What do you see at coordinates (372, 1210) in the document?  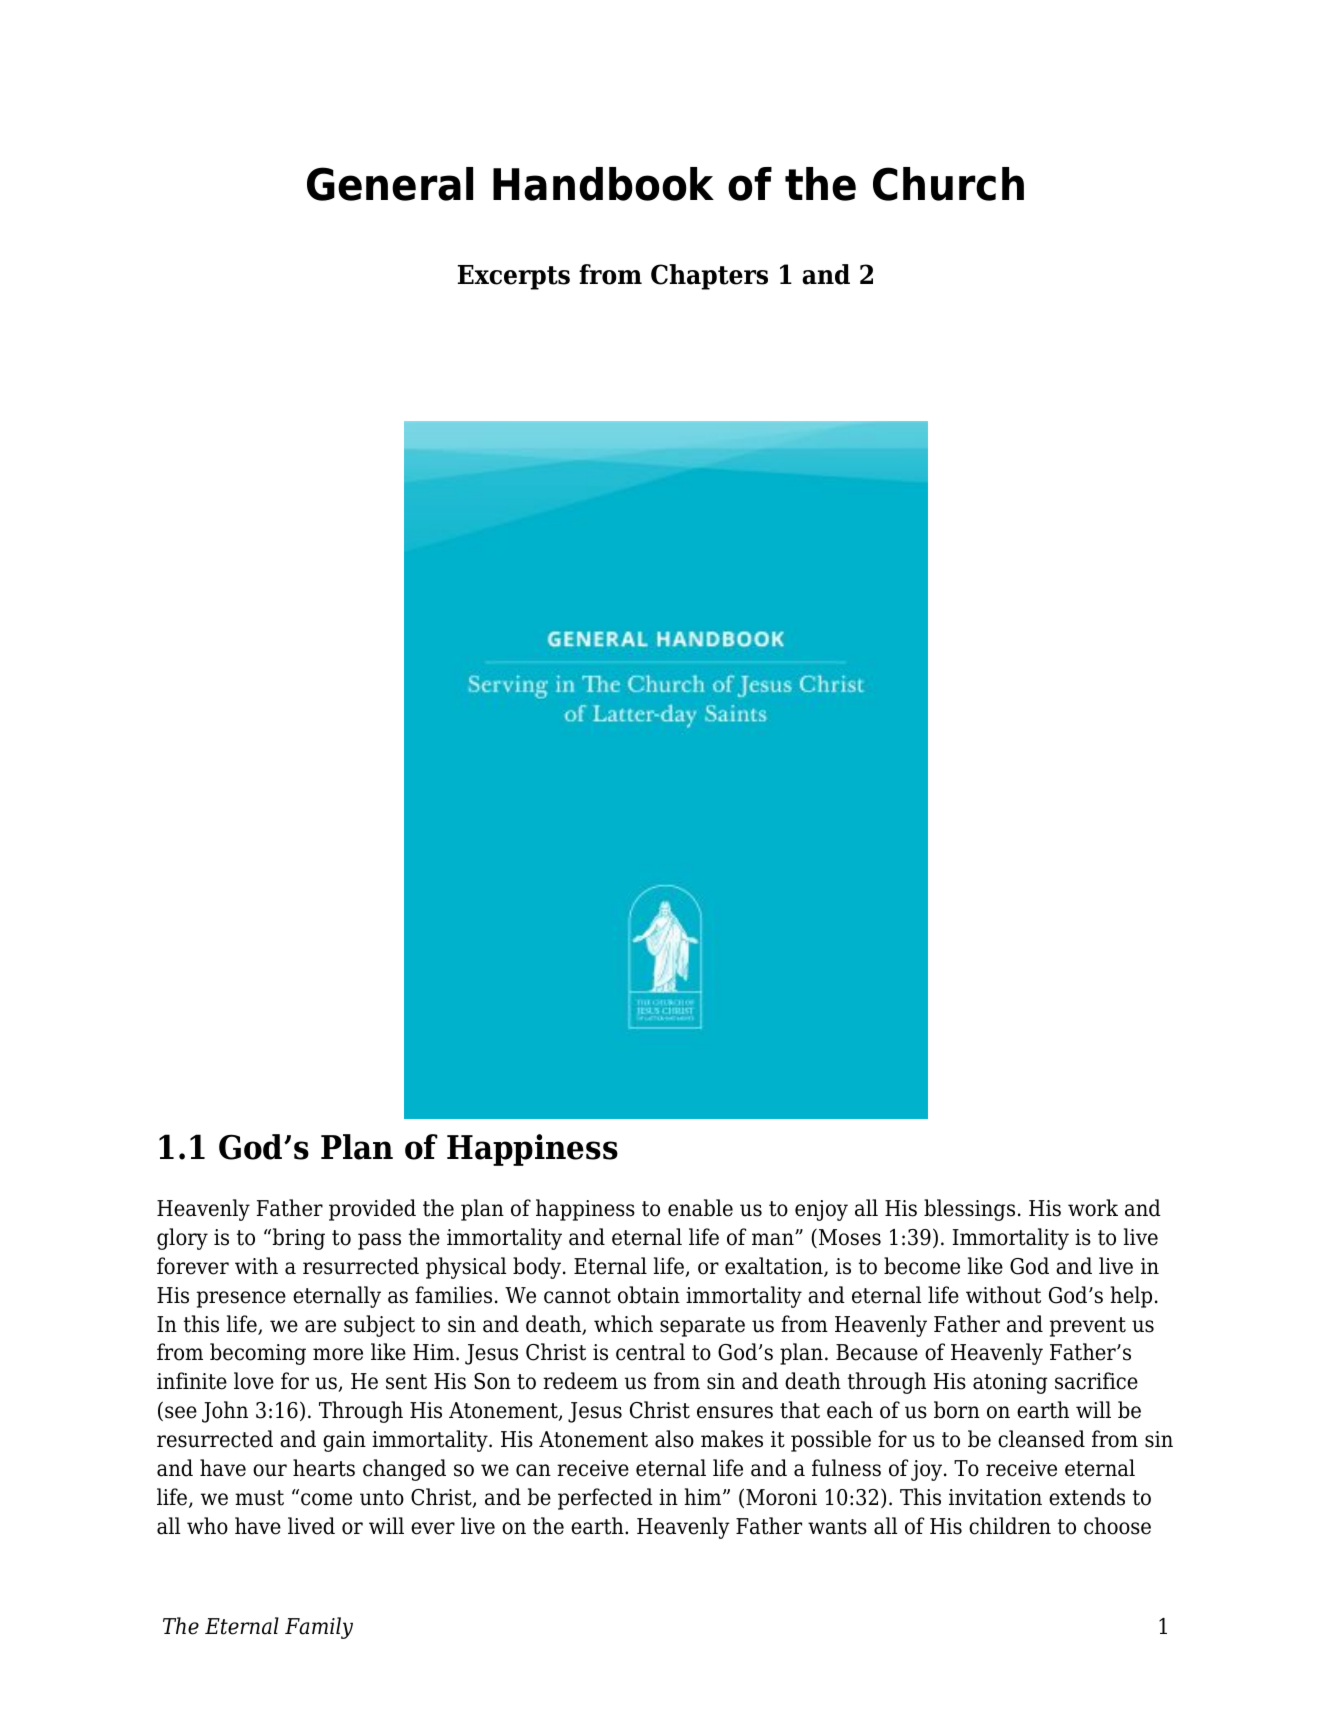 I see `provided` at bounding box center [372, 1210].
